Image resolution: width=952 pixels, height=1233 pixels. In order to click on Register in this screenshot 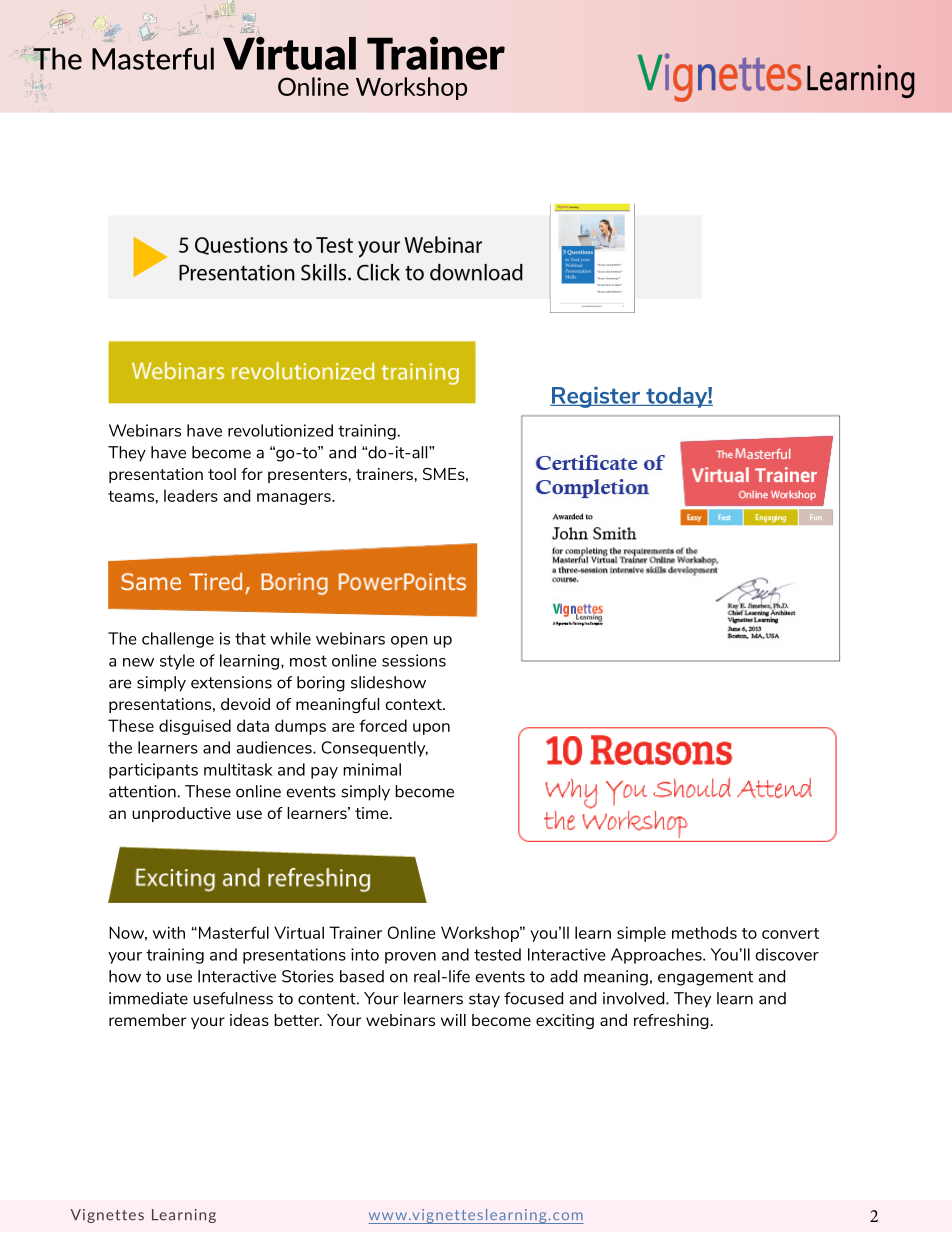, I will do `click(596, 397)`.
